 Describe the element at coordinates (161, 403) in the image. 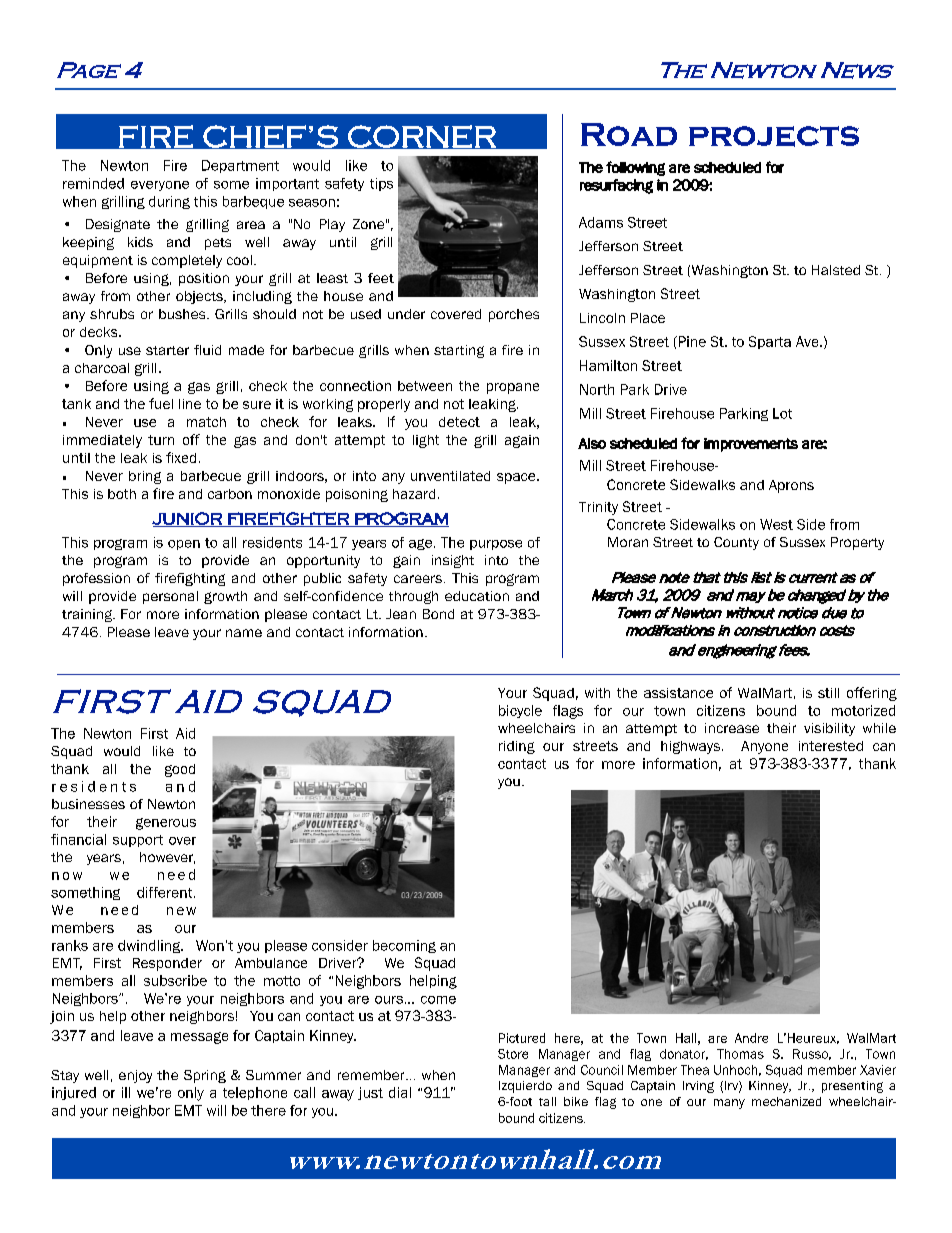

I see `fuel` at that location.
